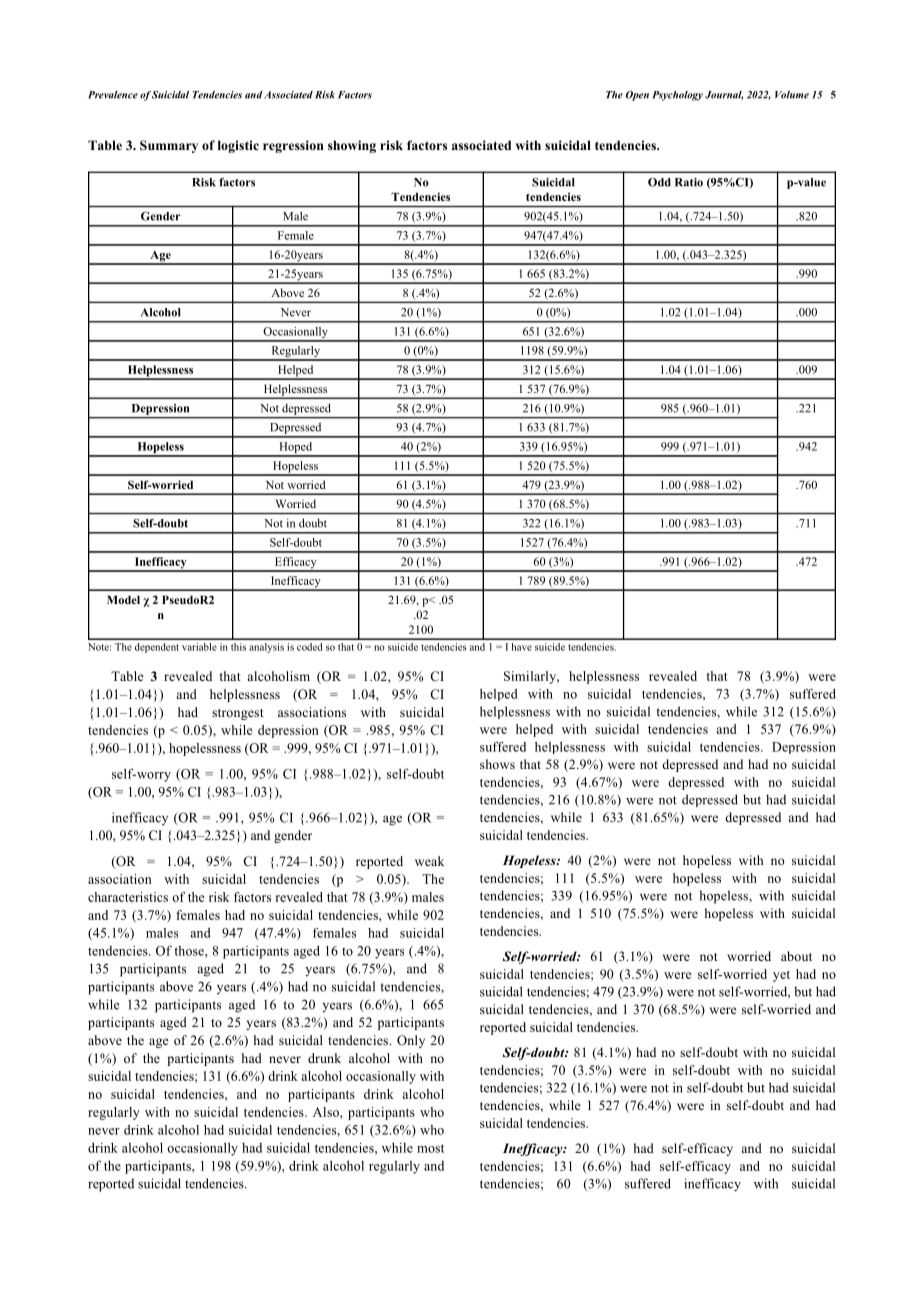 Image resolution: width=924 pixels, height=1308 pixels. What do you see at coordinates (796, 956) in the document?
I see `about` at bounding box center [796, 956].
